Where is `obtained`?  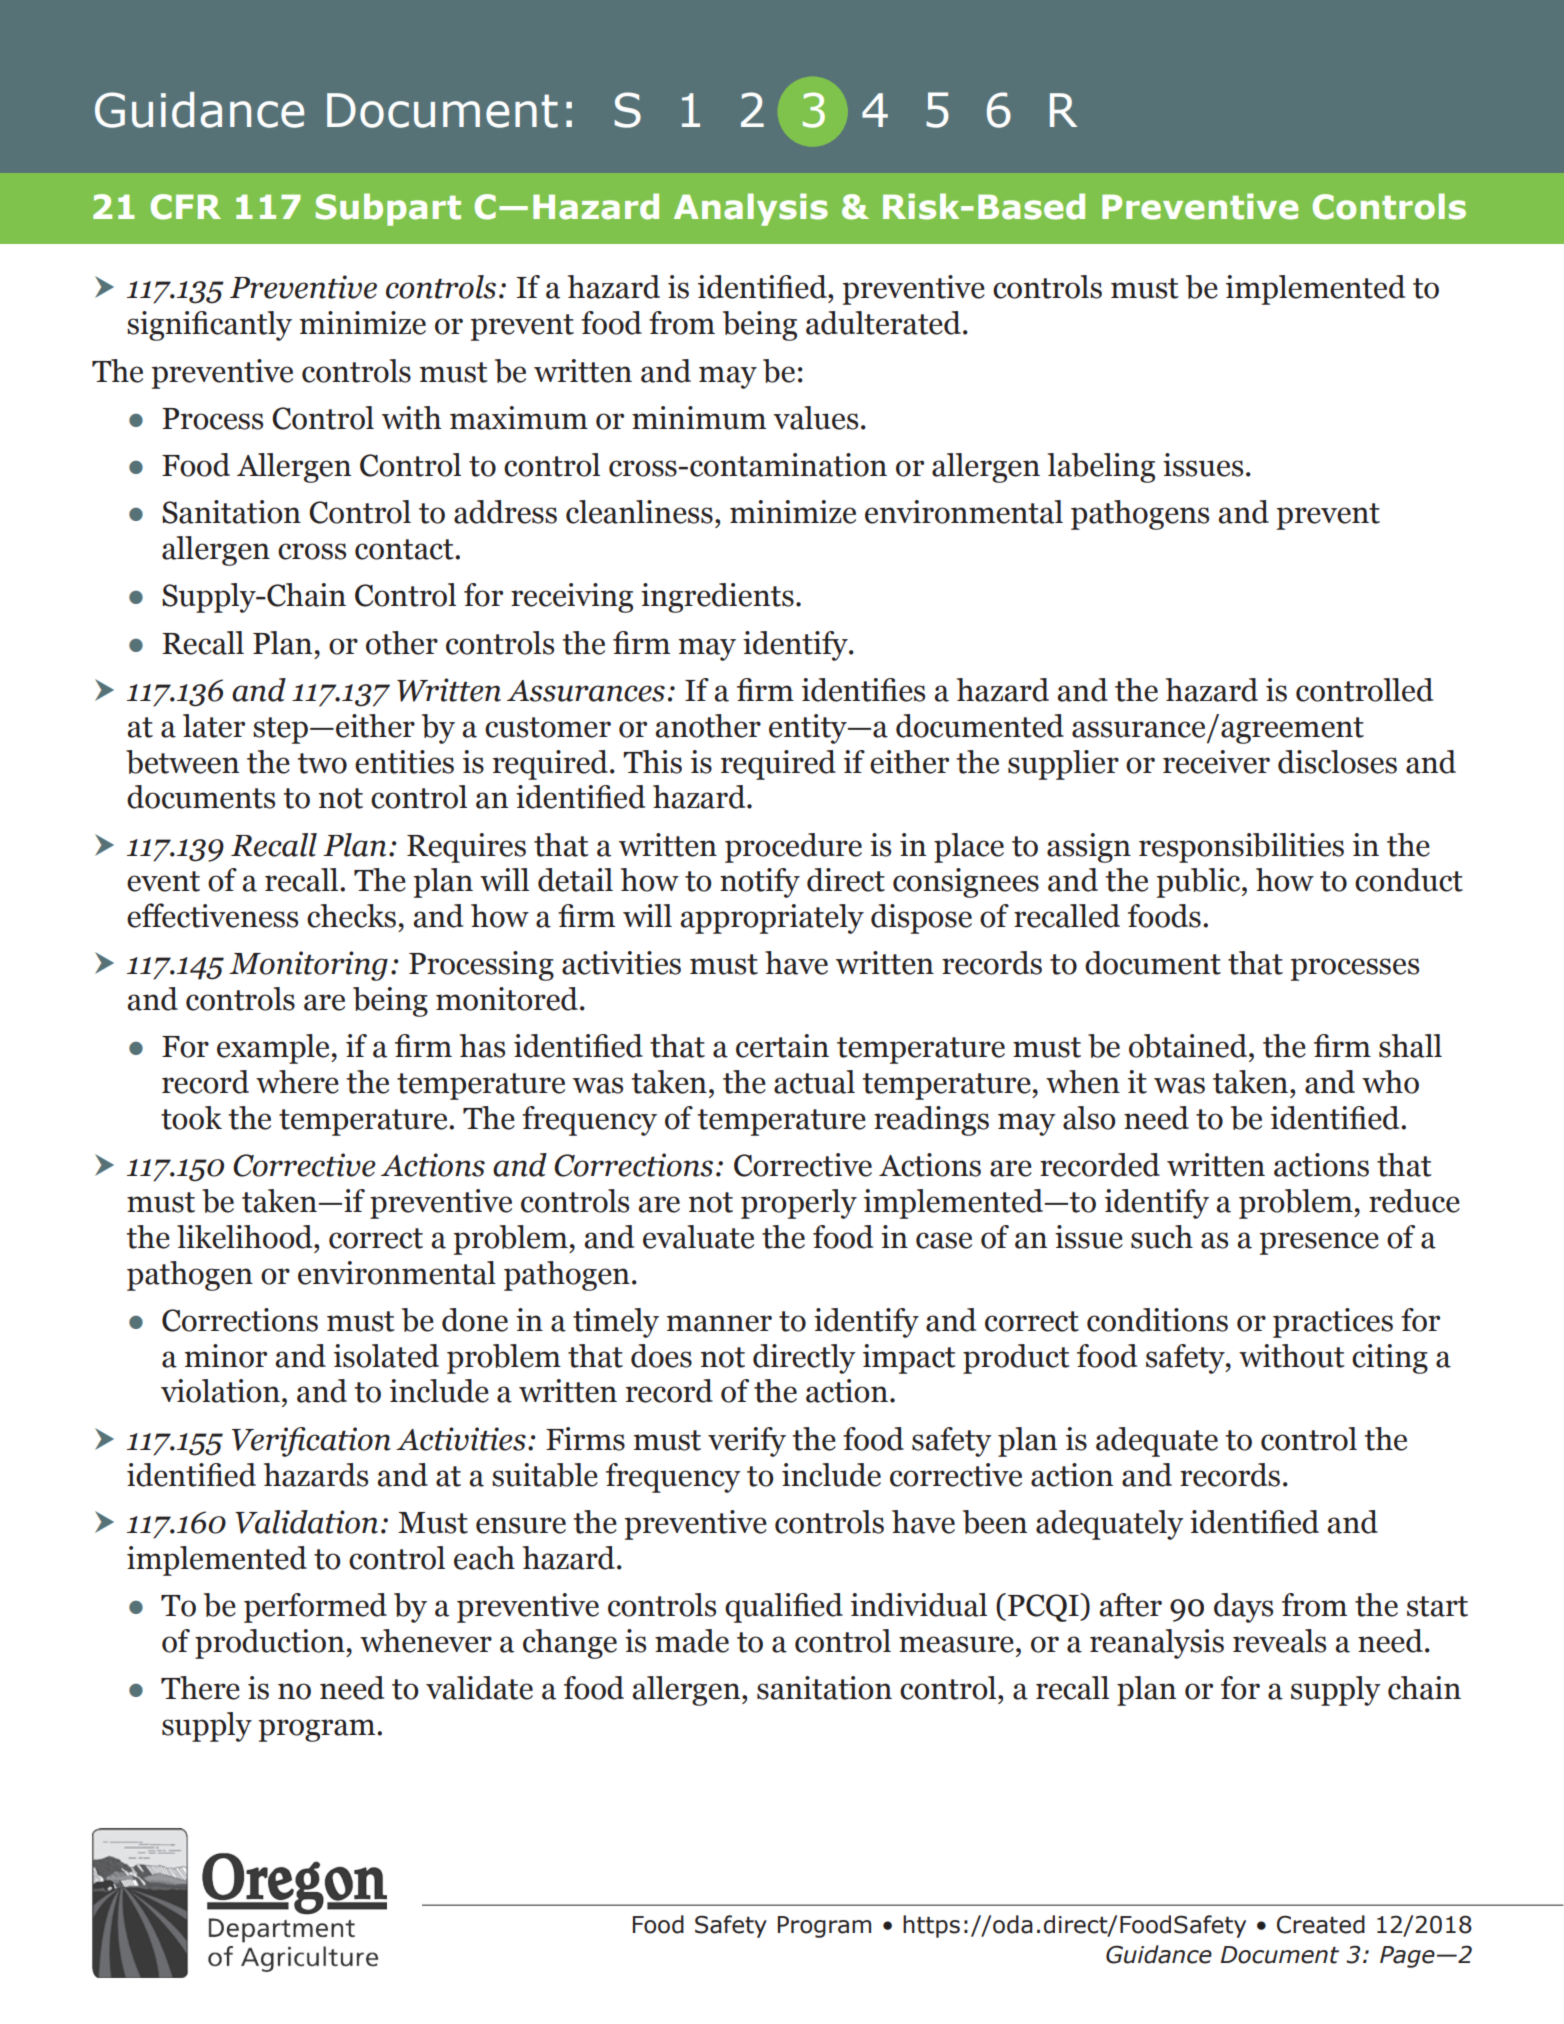
obtained is located at coordinates (1189, 1047).
